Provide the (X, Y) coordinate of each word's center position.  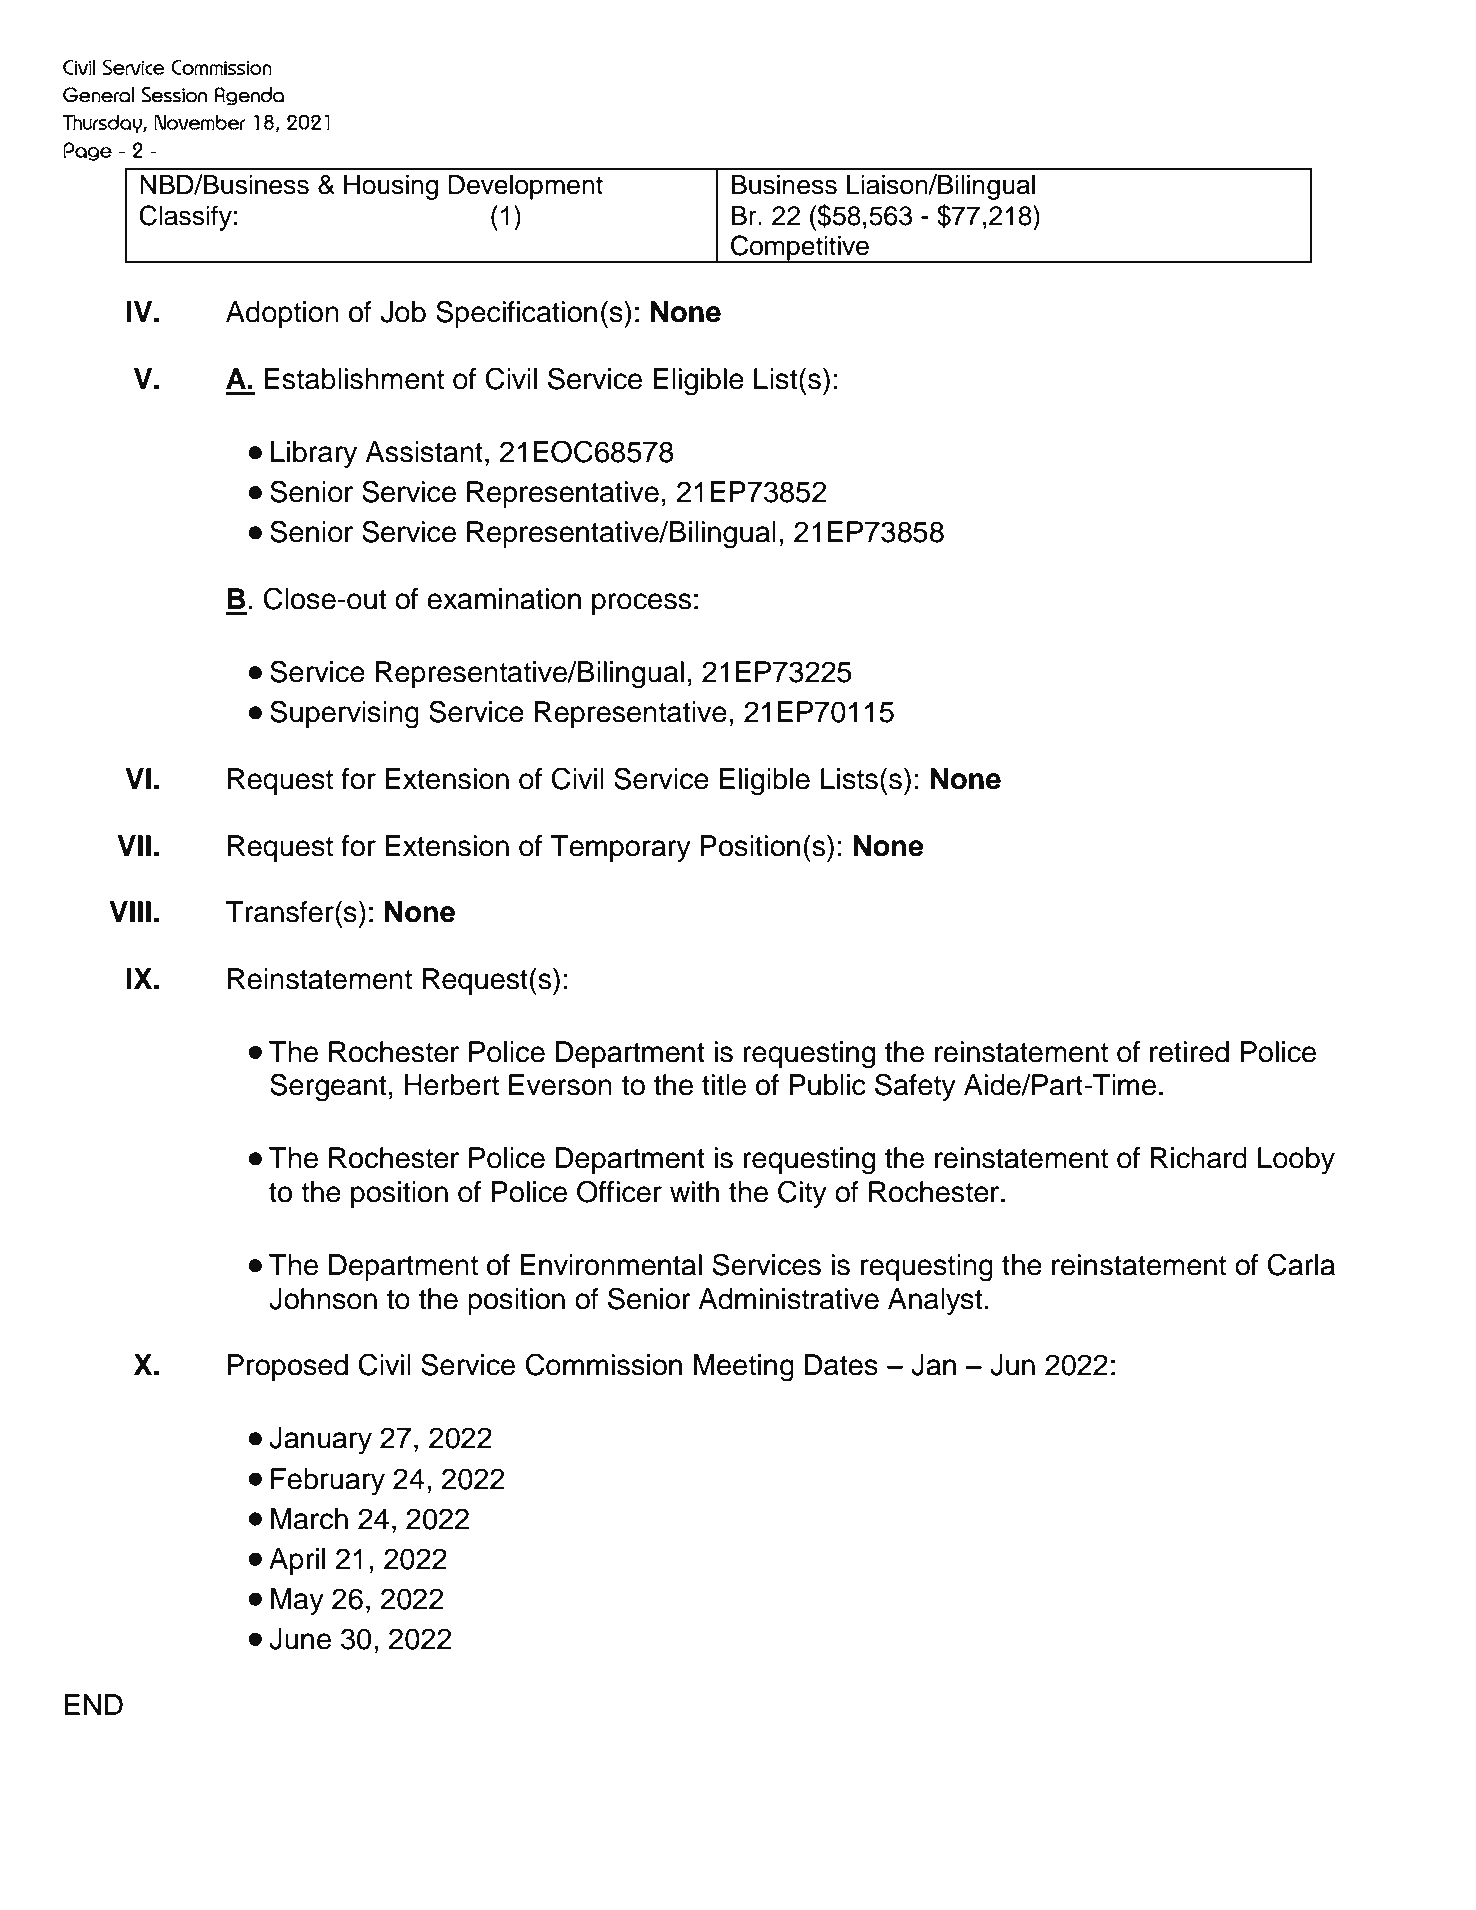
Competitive (800, 249)
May (297, 1601)
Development (525, 187)
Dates (841, 1365)
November (200, 122)
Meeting (744, 1368)
